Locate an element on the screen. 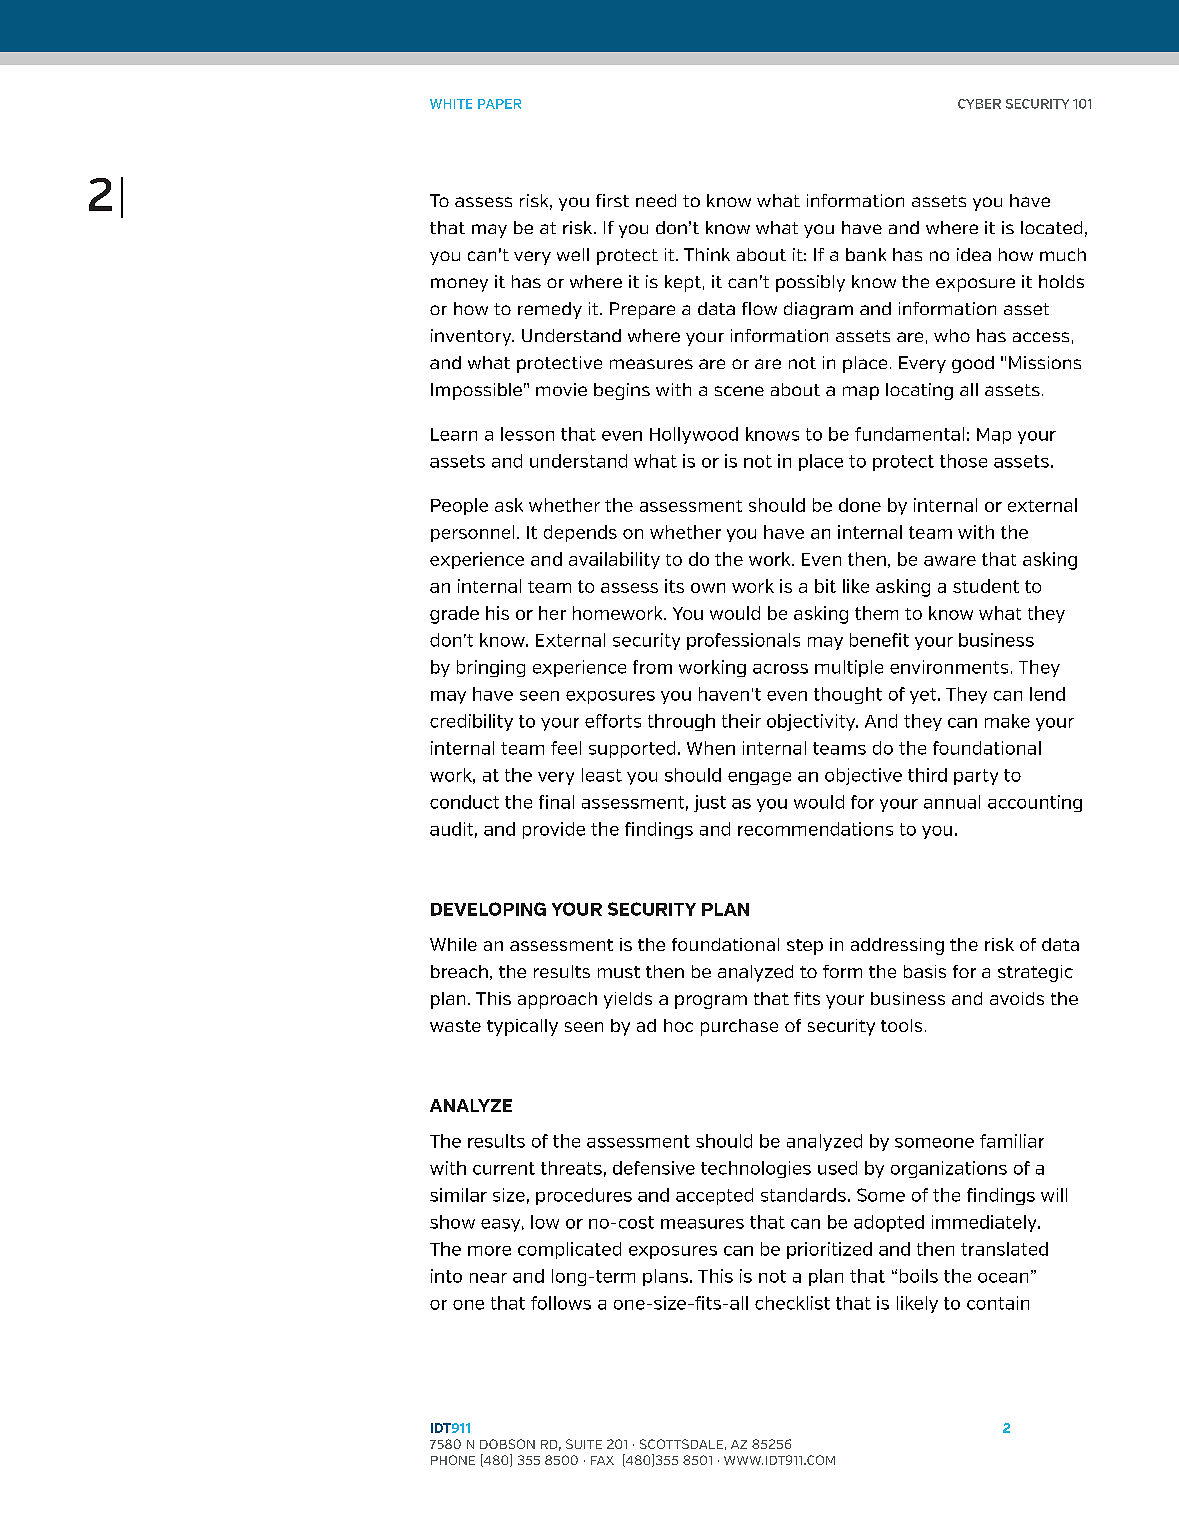  own is located at coordinates (708, 588).
